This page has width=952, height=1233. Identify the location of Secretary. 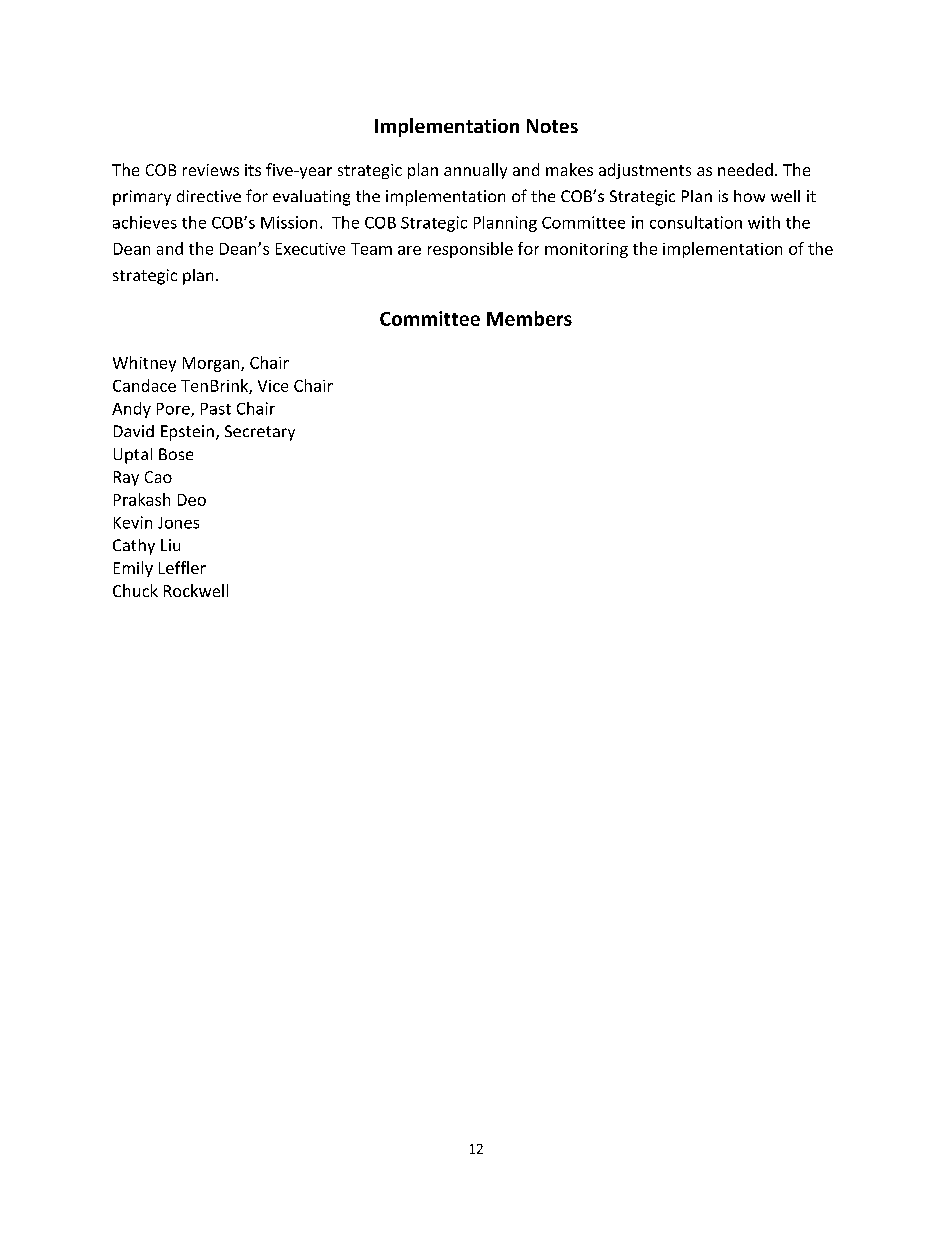
(260, 433).
